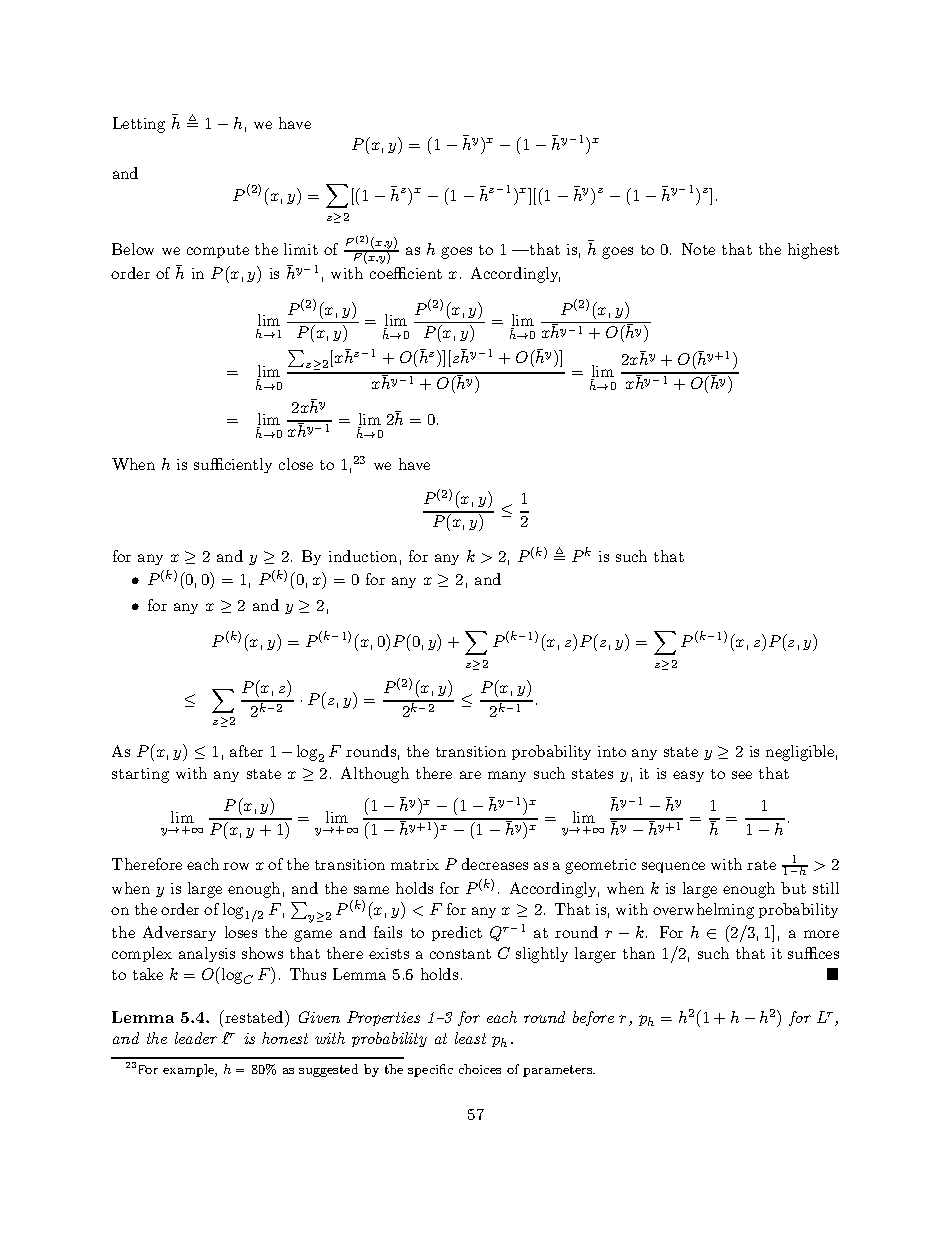 This screenshot has height=1233, width=952. Describe the element at coordinates (698, 249) in the screenshot. I see `Note` at that location.
